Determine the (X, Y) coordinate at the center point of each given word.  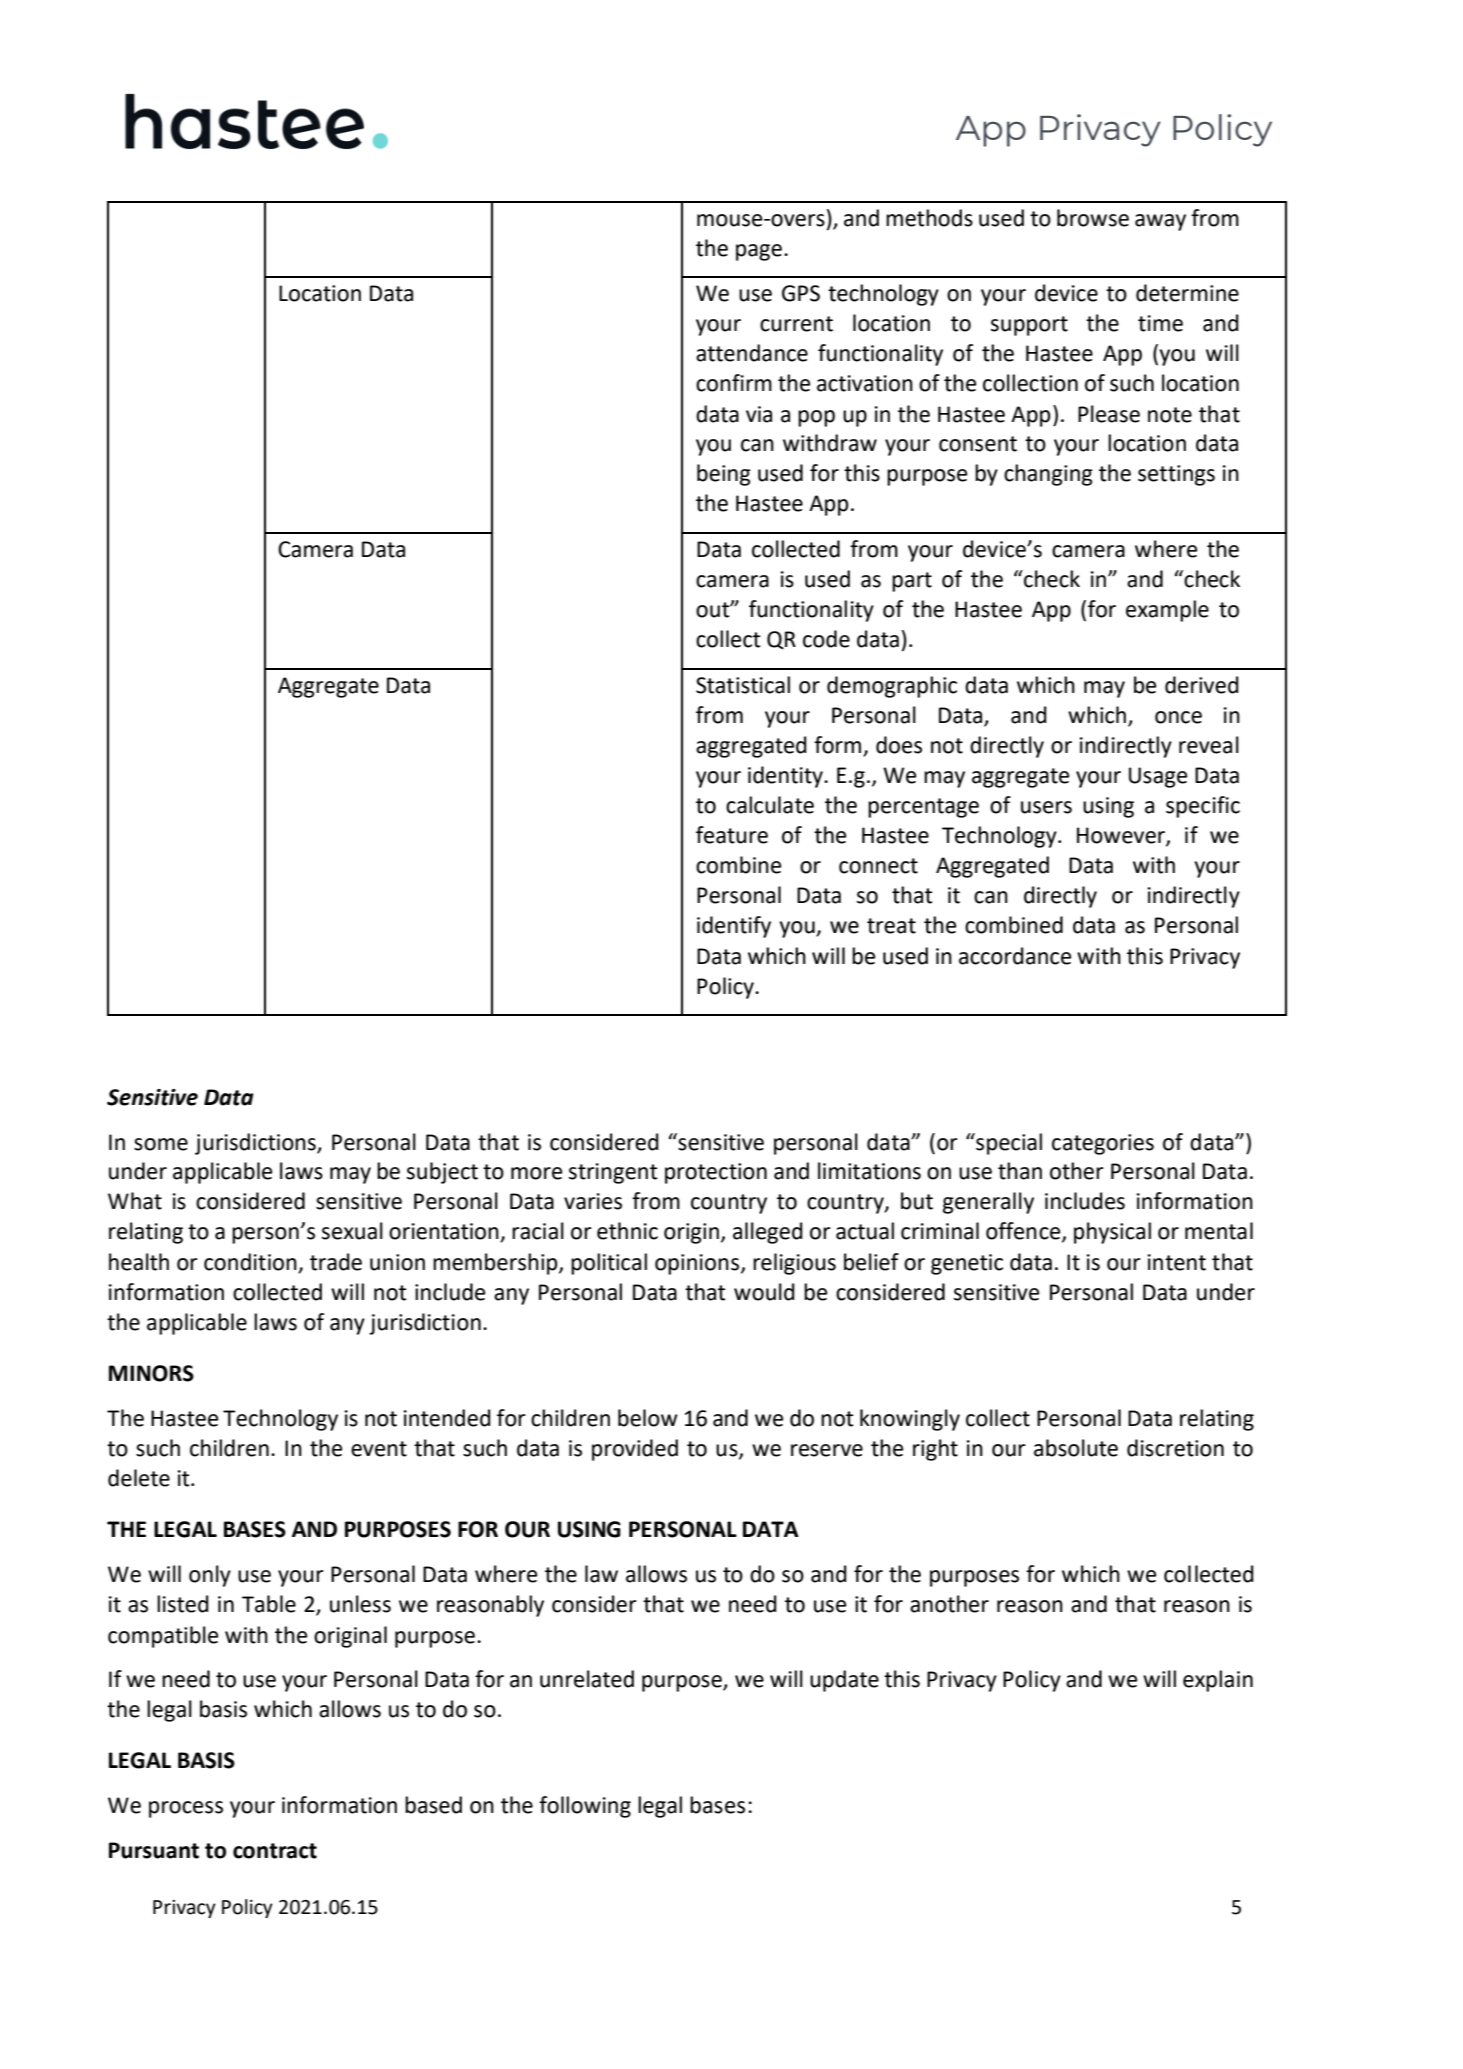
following (585, 1807)
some (161, 1144)
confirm (734, 383)
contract (275, 1851)
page (759, 252)
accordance (1015, 956)
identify (734, 927)
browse (1093, 218)
